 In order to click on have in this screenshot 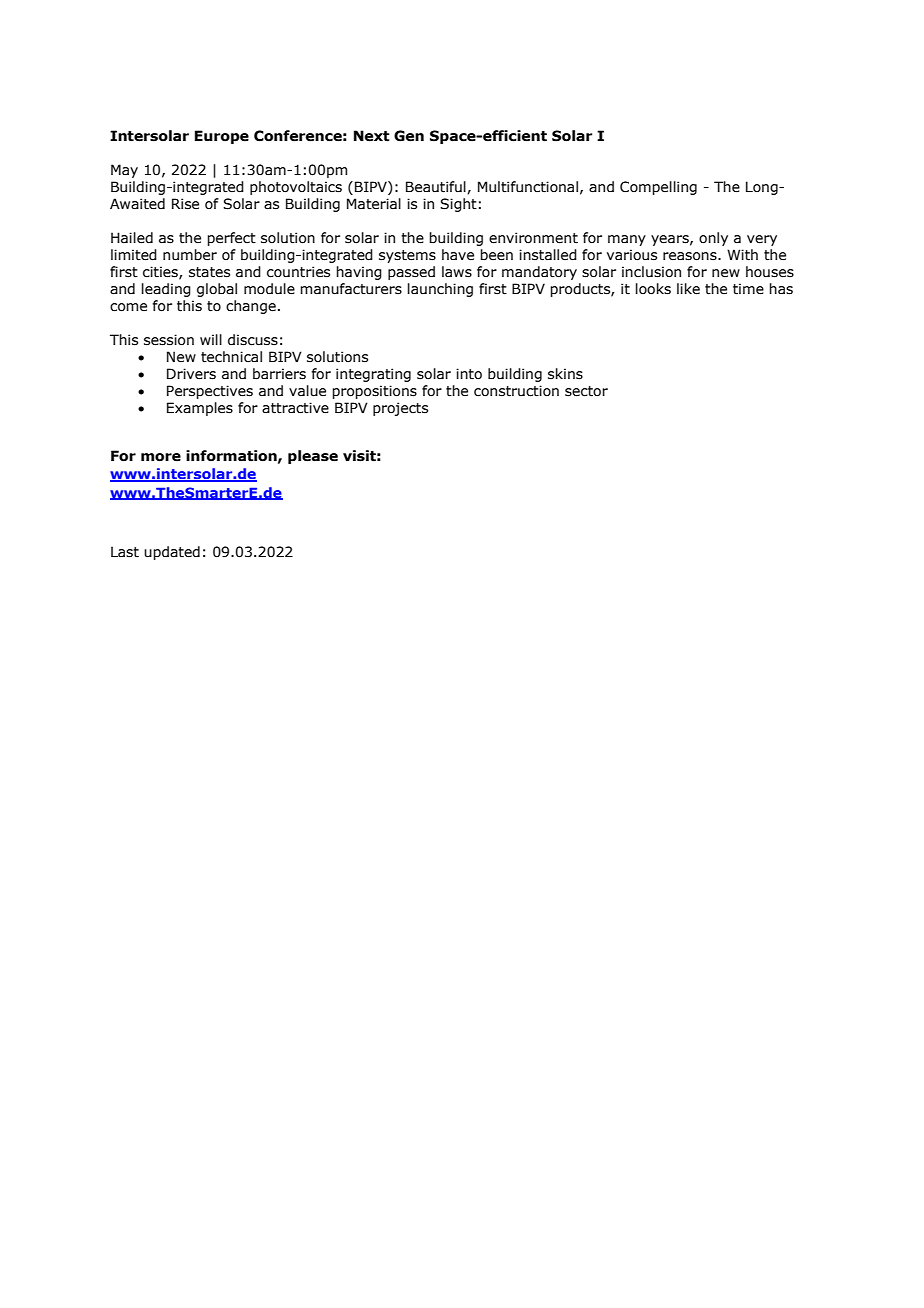, I will do `click(458, 255)`.
